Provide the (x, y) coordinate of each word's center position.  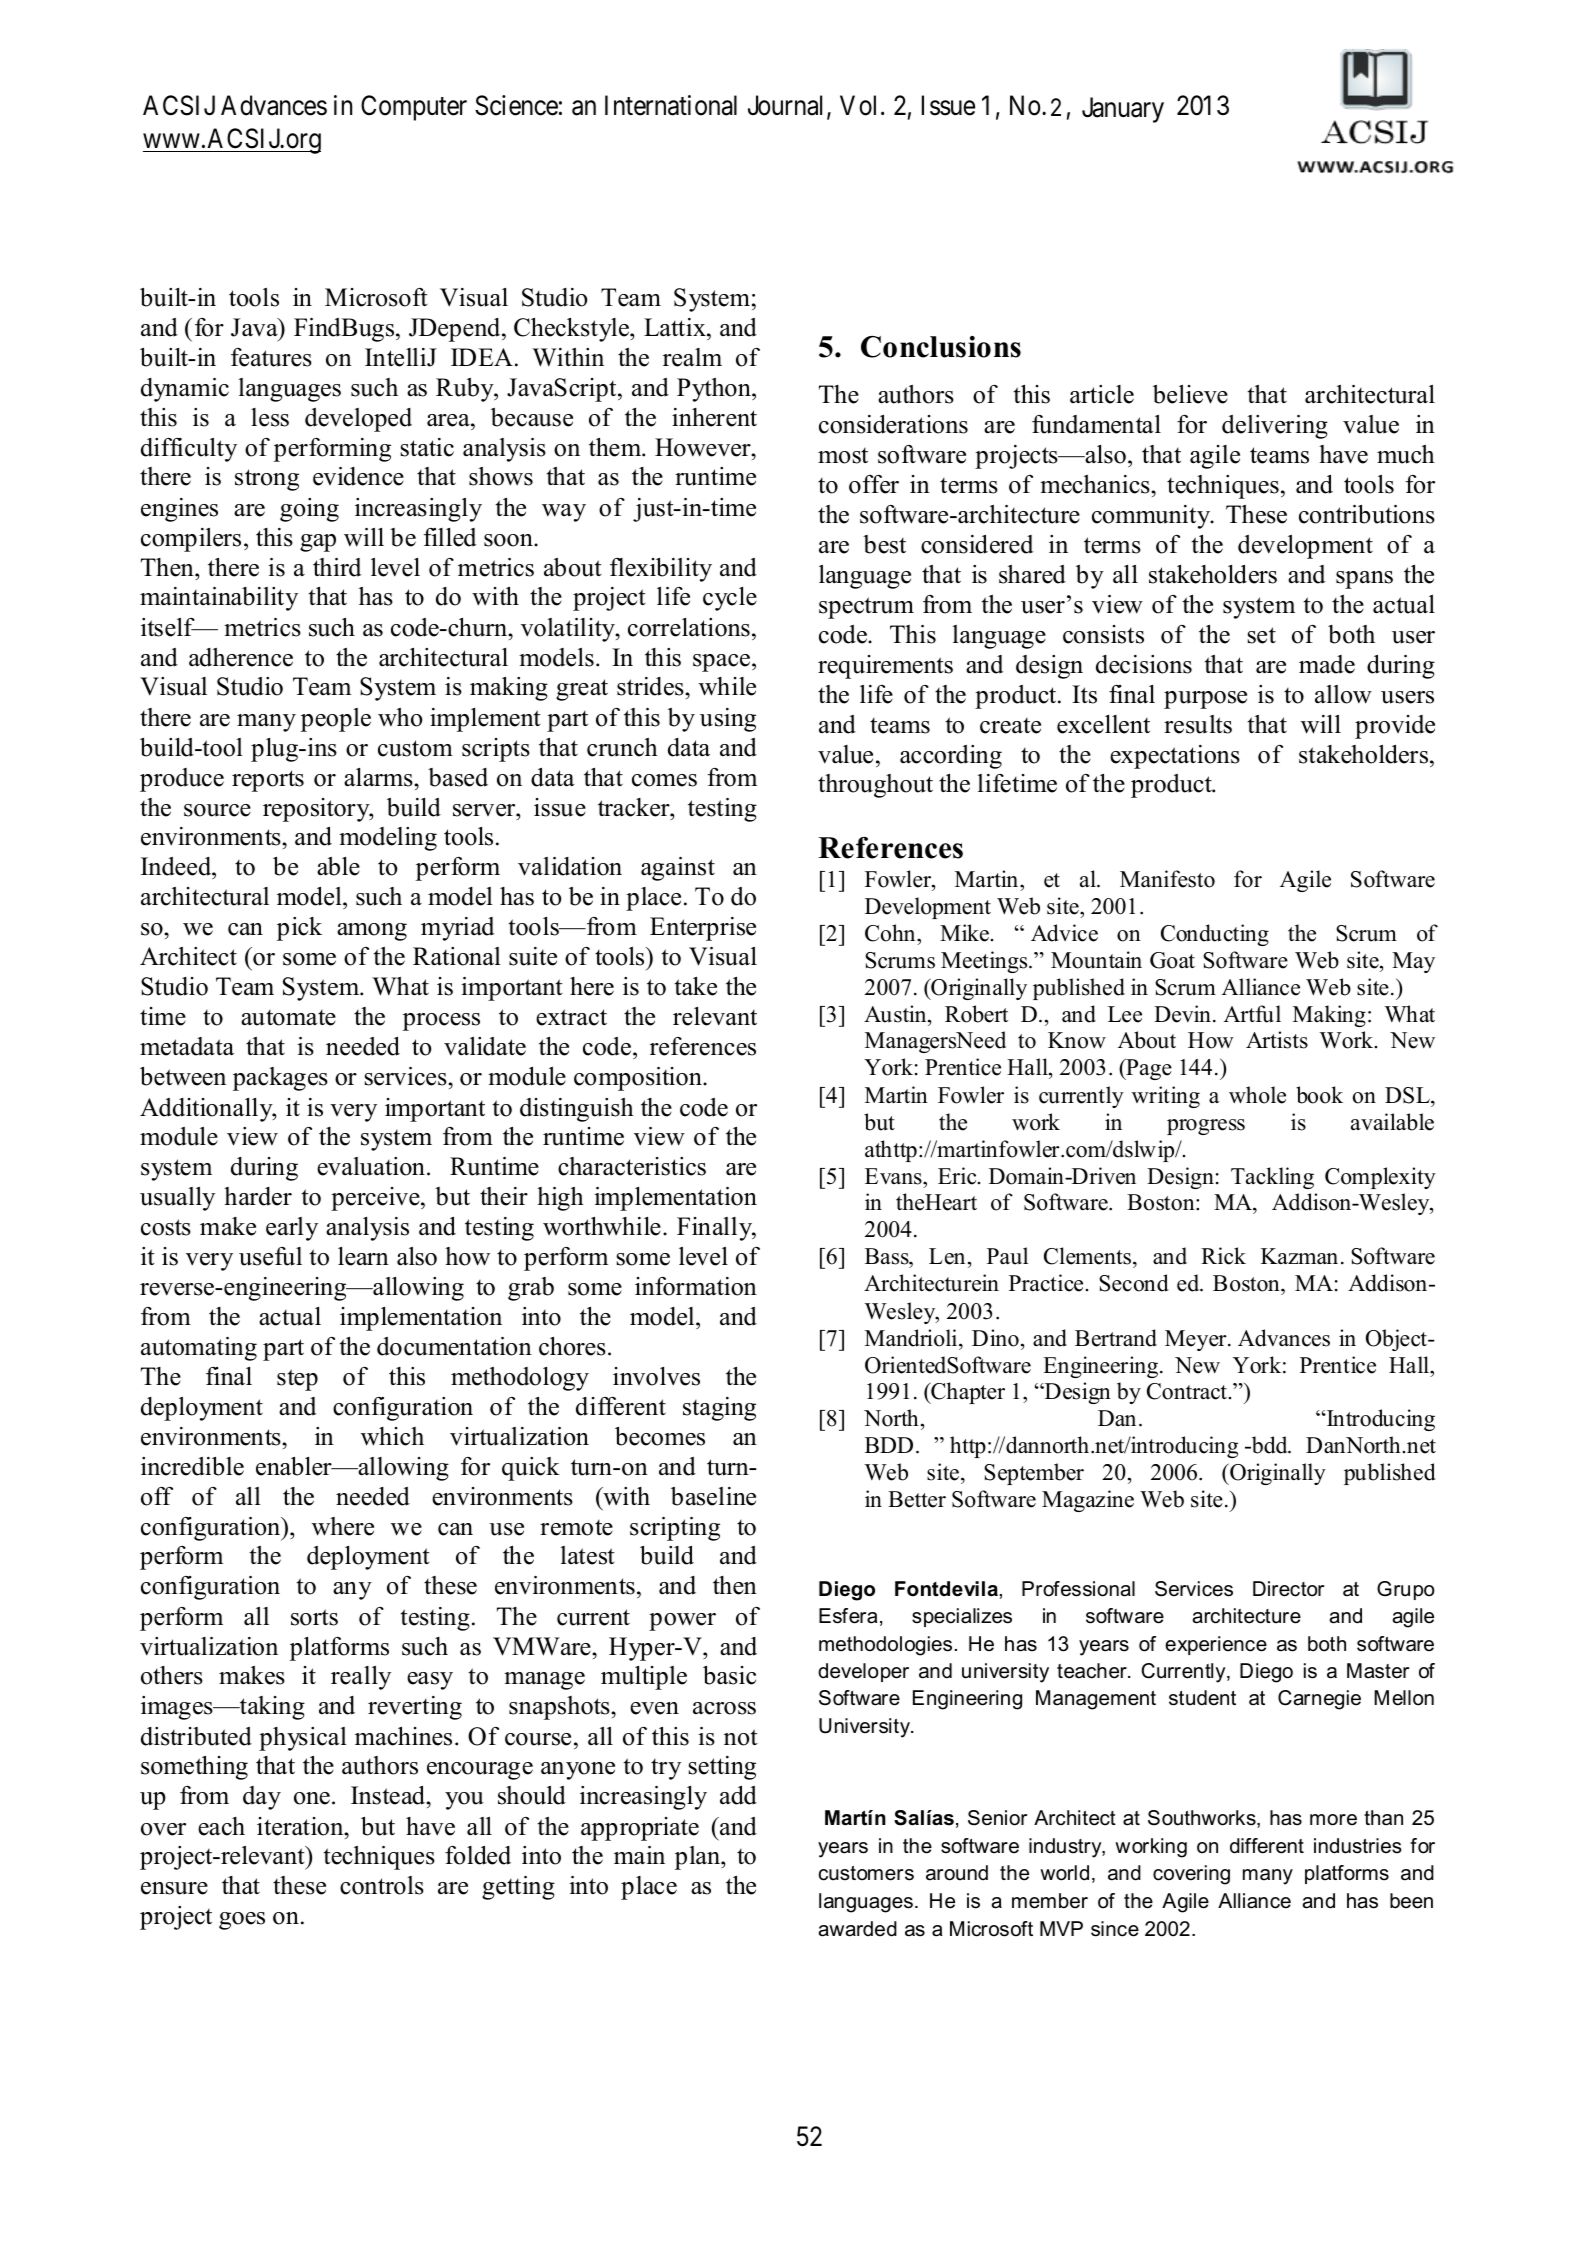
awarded (858, 1929)
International (671, 105)
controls (382, 1885)
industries (1358, 1846)
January (1123, 110)
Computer (414, 108)
